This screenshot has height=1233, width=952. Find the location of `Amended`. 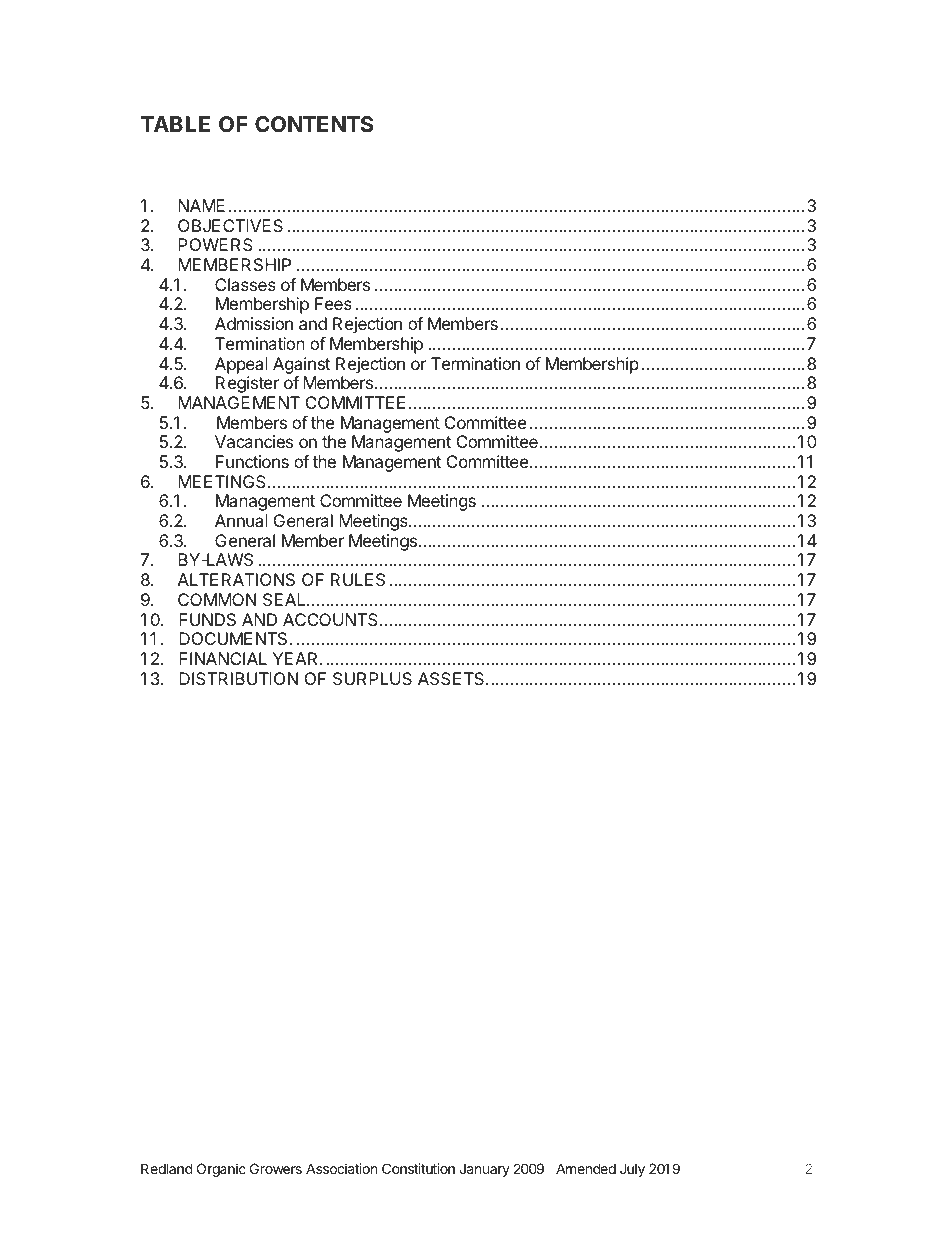

Amended is located at coordinates (586, 1168).
